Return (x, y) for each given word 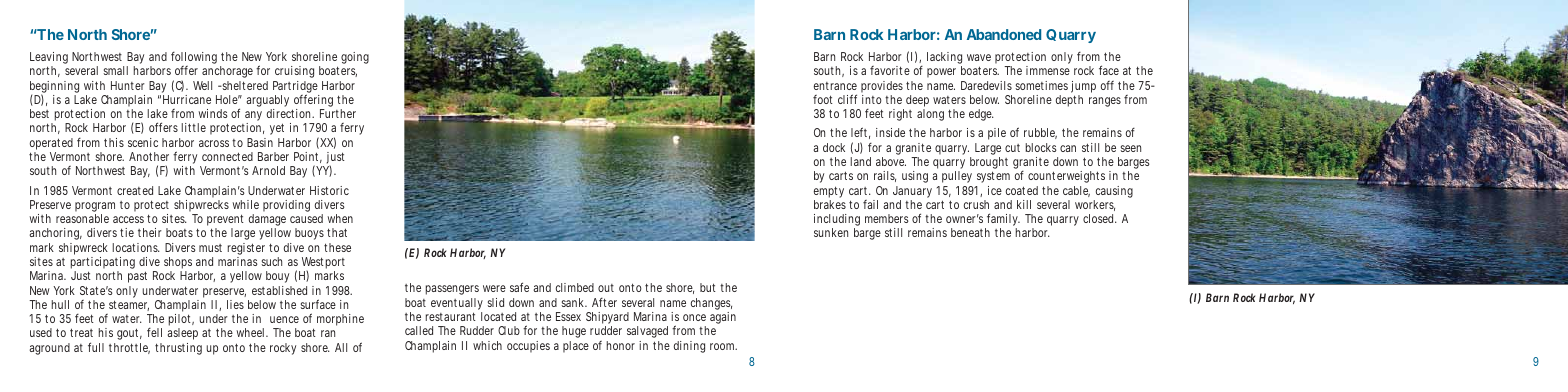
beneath (970, 232)
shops (178, 264)
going (355, 58)
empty (829, 193)
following (194, 59)
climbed (575, 287)
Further (338, 113)
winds (213, 113)
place (576, 347)
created (135, 190)
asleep (182, 334)
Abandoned (1004, 34)
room (723, 346)
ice (995, 190)
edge (981, 115)
